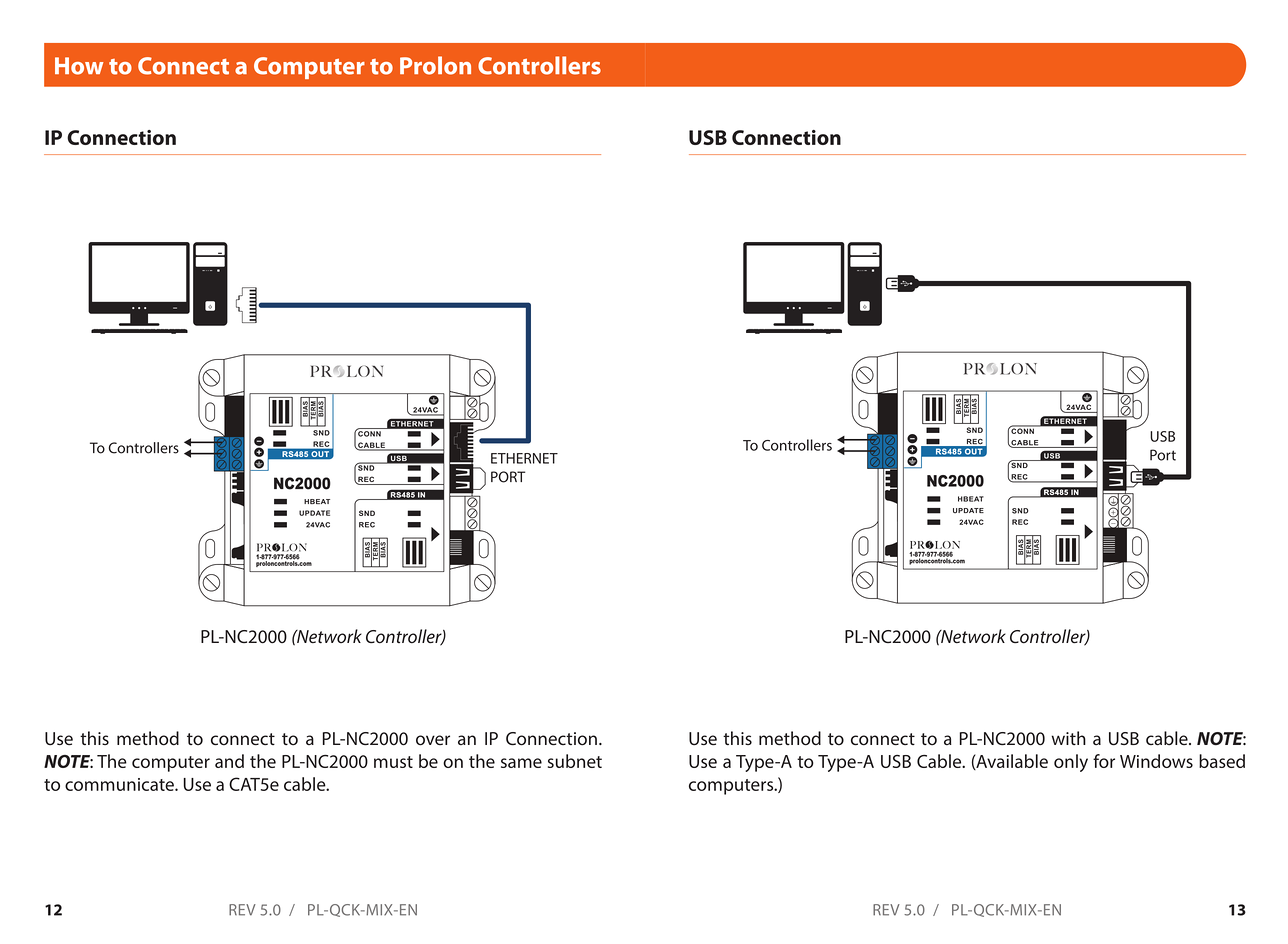 This screenshot has width=1288, height=944. What do you see at coordinates (575, 761) in the screenshot?
I see `subnet` at bounding box center [575, 761].
